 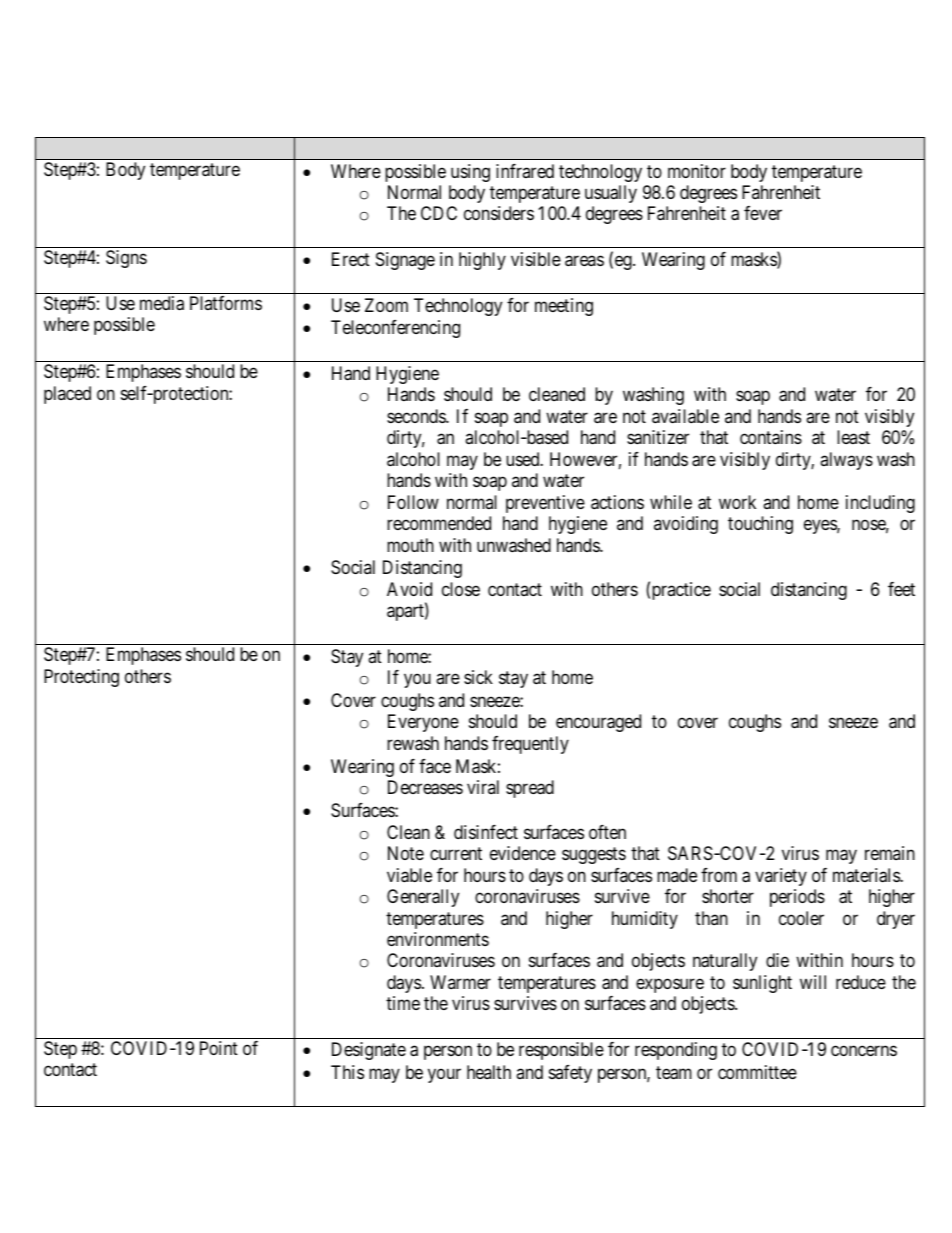 What do you see at coordinates (489, 1072) in the screenshot?
I see `health` at bounding box center [489, 1072].
